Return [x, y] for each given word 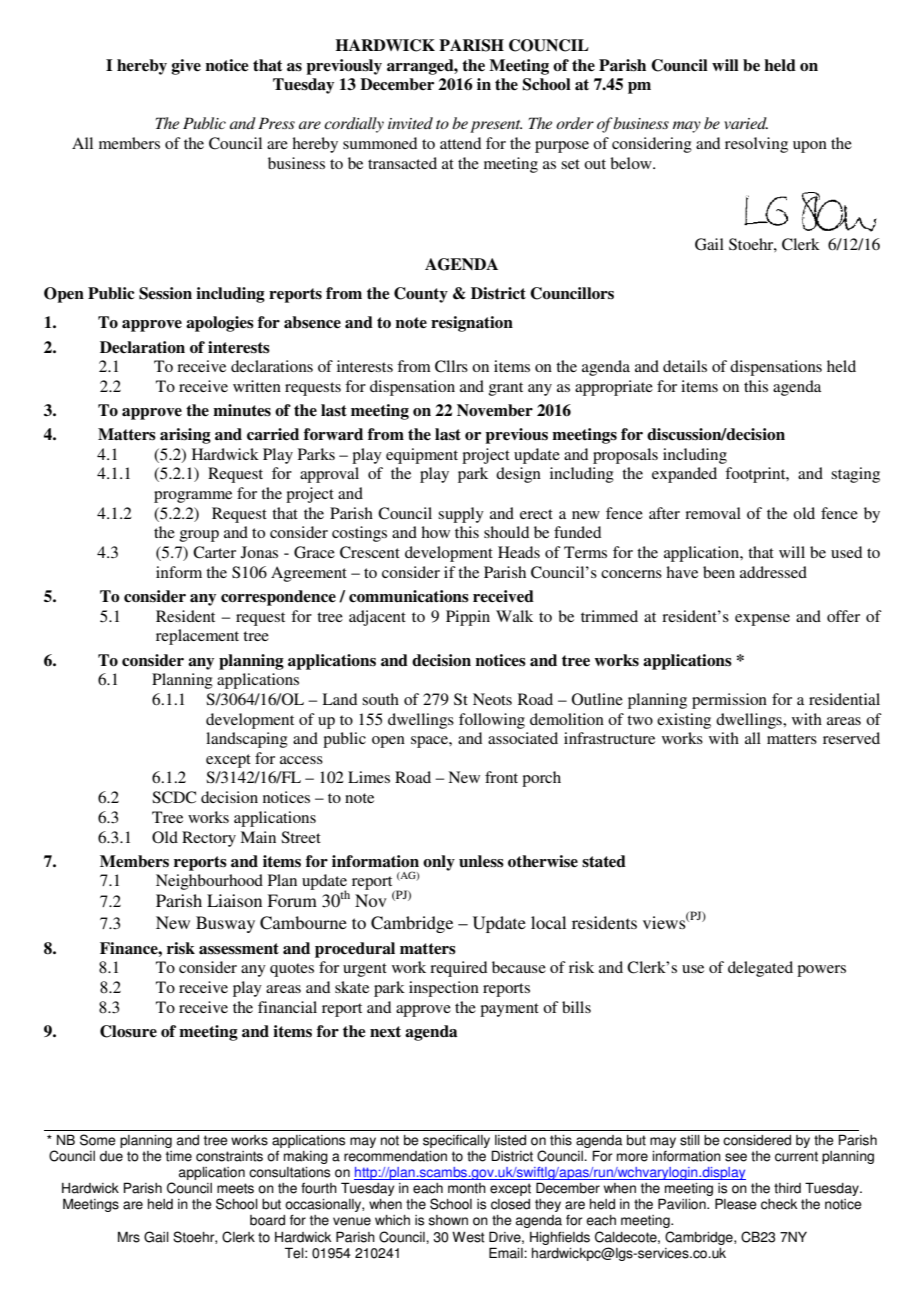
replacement [197, 637]
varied [746, 123]
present [496, 126]
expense [762, 620]
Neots [492, 699]
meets [235, 1188]
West [468, 1237]
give [186, 67]
